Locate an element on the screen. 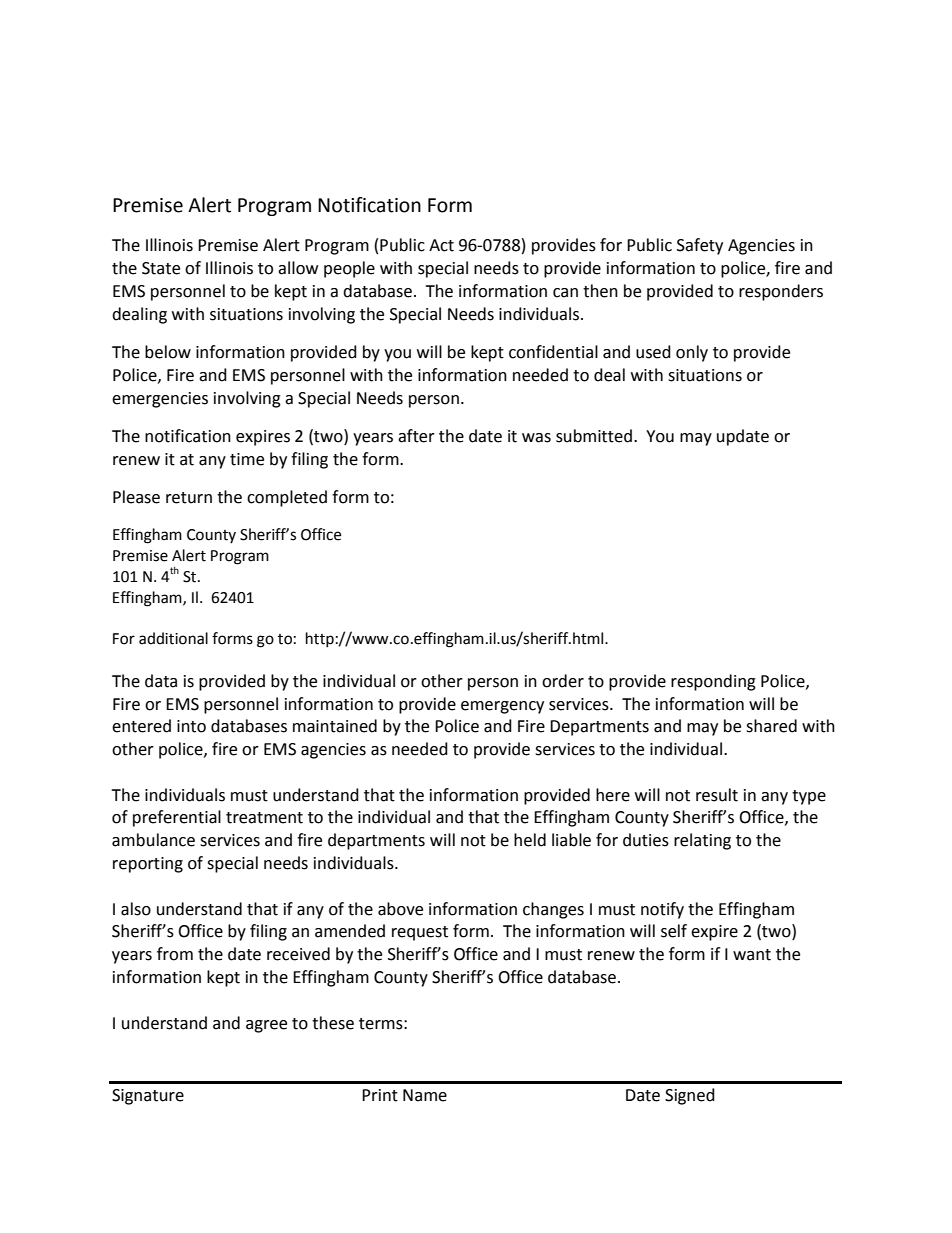 This screenshot has width=952, height=1233. additional is located at coordinates (173, 638).
